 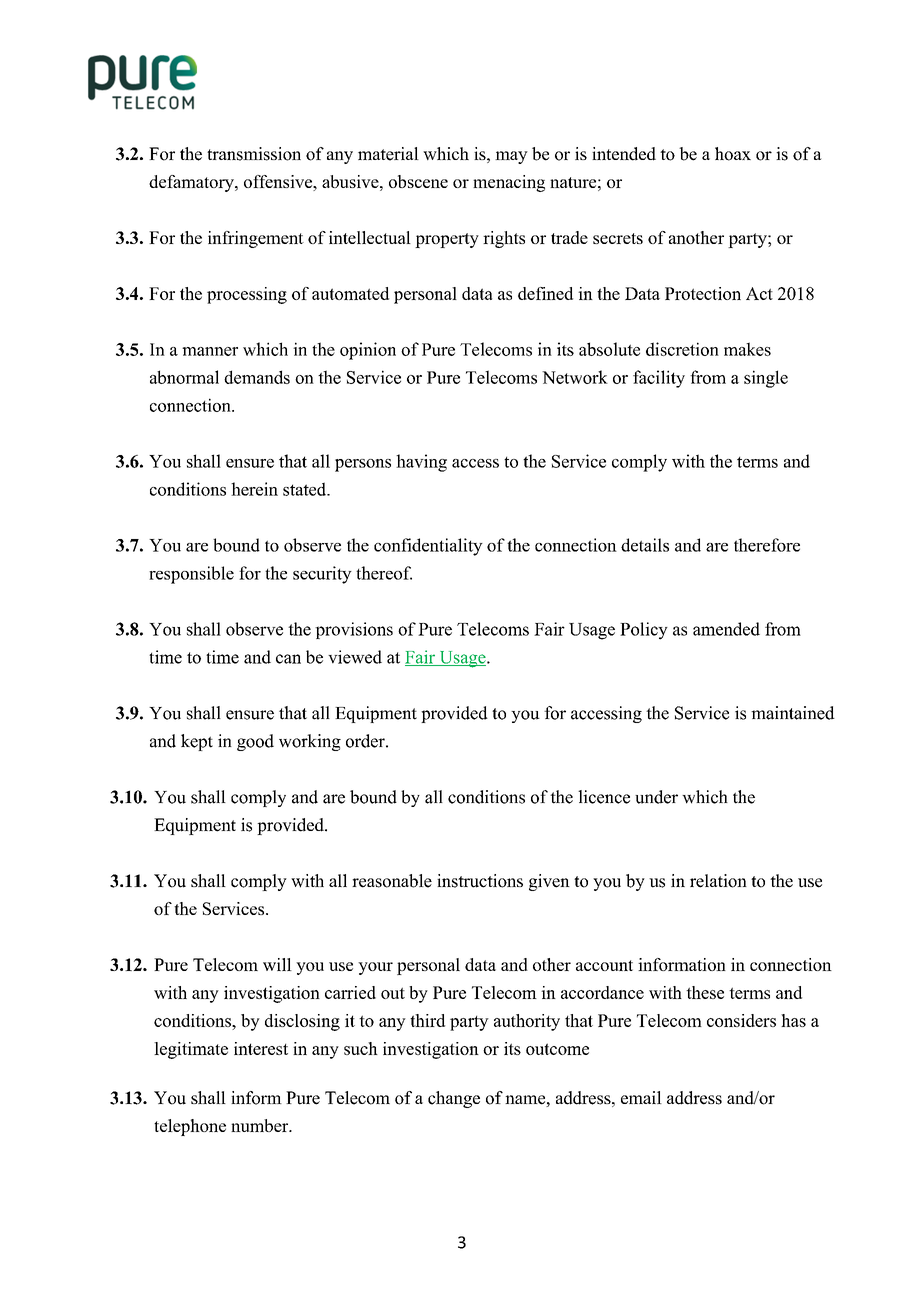 I want to click on therefore, so click(x=767, y=545).
